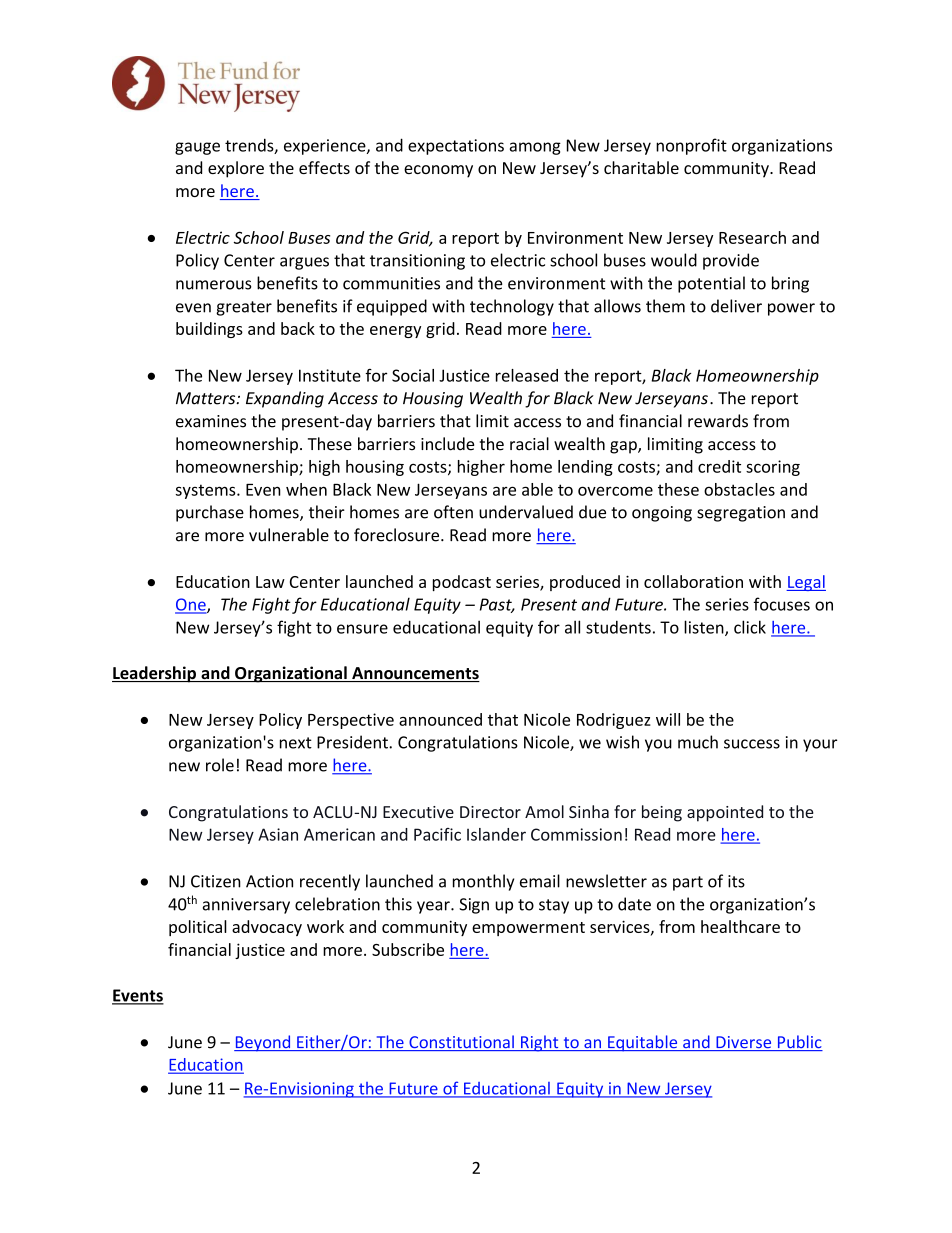 The height and width of the image is (1233, 952). I want to click on Law, so click(270, 582).
